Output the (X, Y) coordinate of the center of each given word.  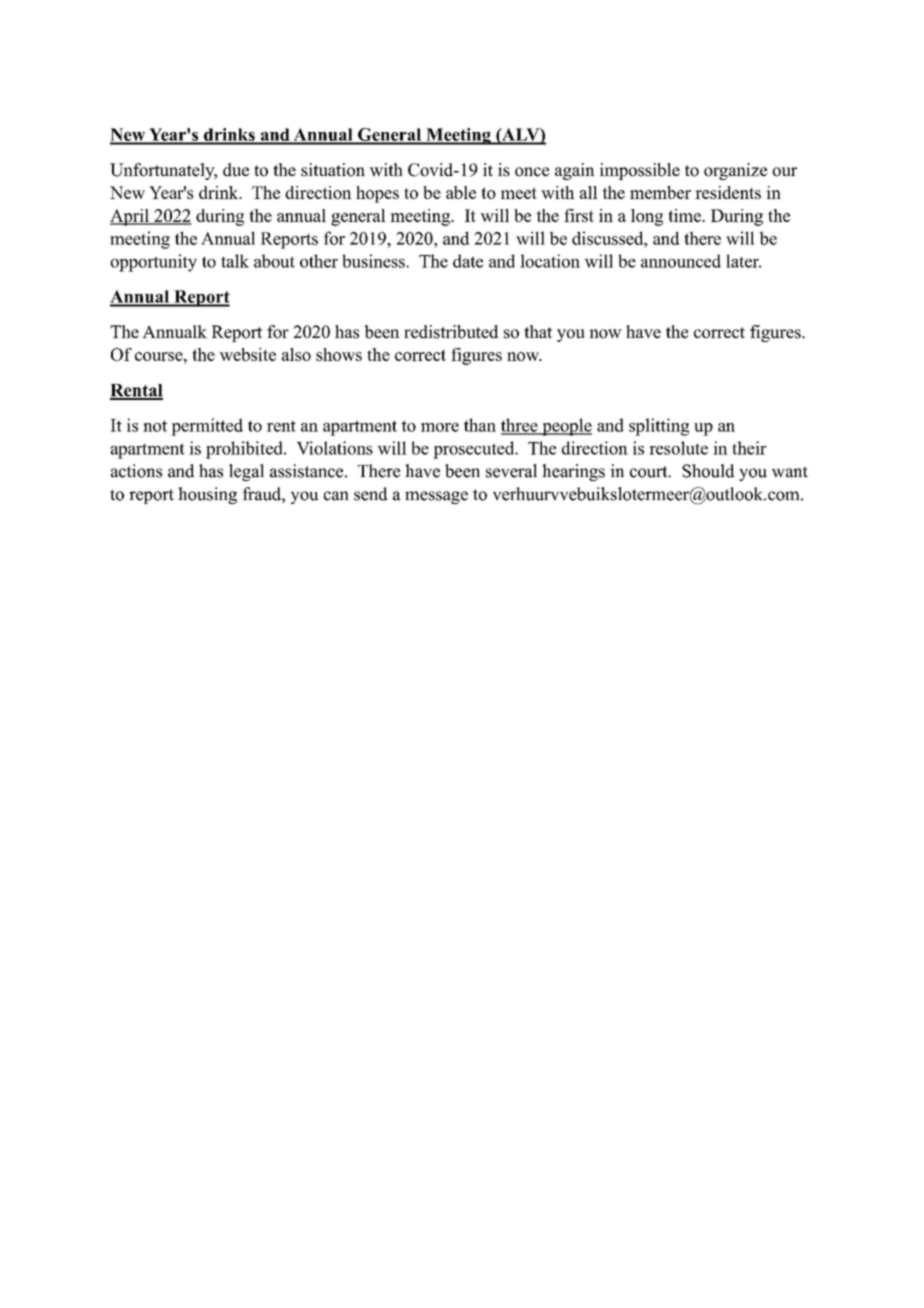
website (247, 354)
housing (207, 495)
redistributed (451, 332)
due (236, 170)
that (538, 331)
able (461, 192)
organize (735, 171)
